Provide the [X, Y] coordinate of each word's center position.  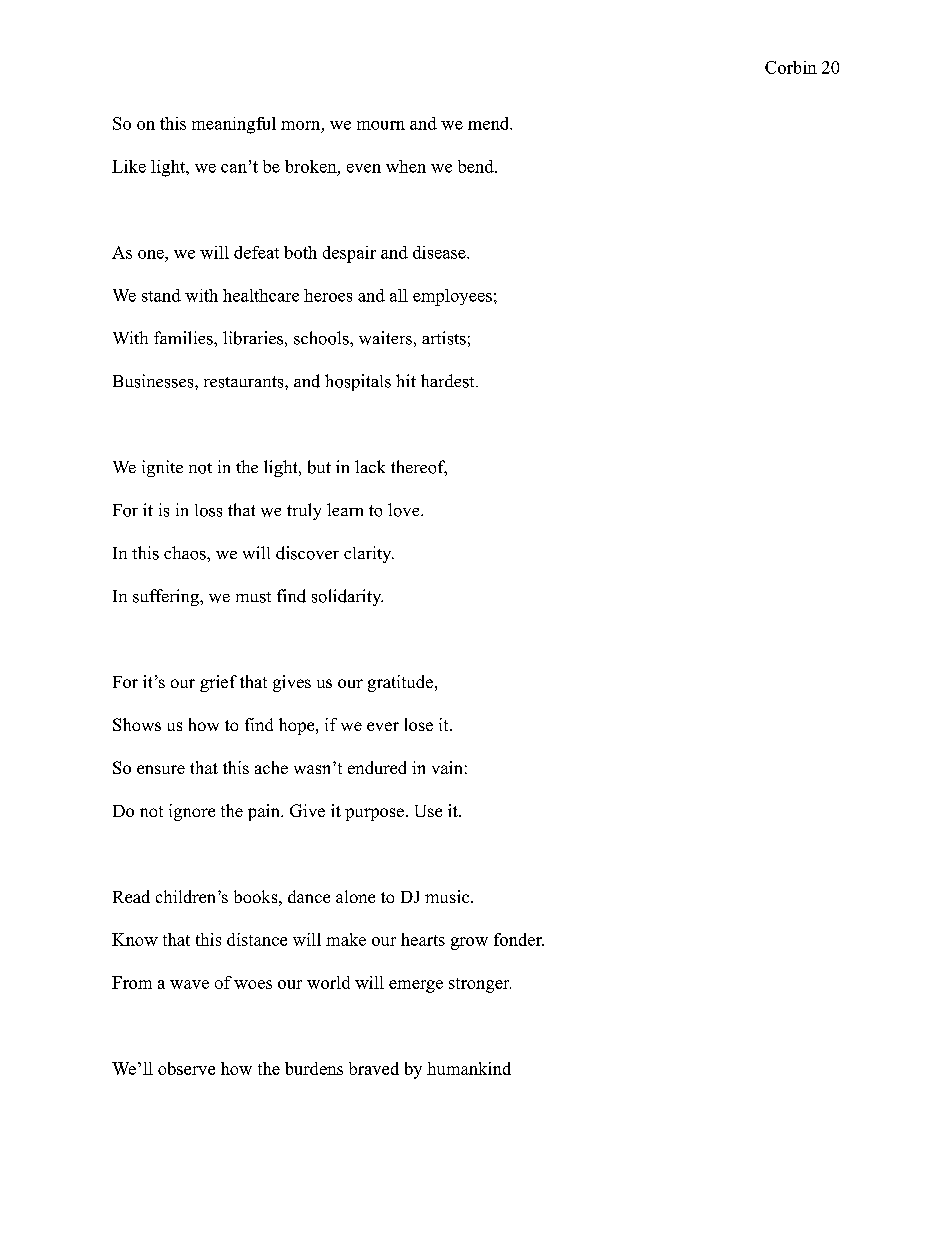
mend [489, 123]
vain [447, 767]
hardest [449, 381]
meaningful [234, 125]
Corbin [791, 67]
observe [186, 1068]
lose [419, 724]
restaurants [245, 382]
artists [444, 338]
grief [218, 683]
